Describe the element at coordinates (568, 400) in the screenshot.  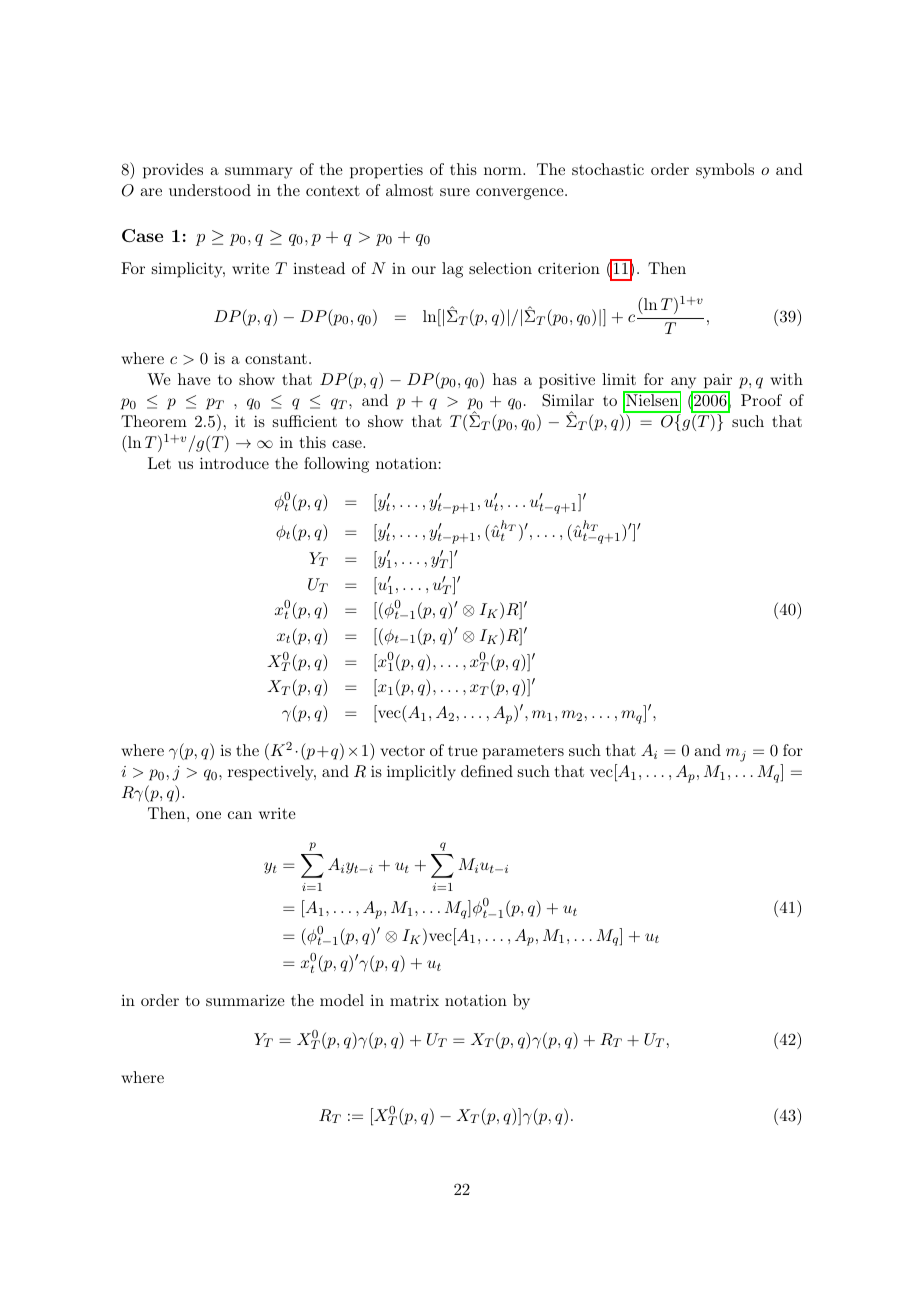
I see `Similar` at that location.
